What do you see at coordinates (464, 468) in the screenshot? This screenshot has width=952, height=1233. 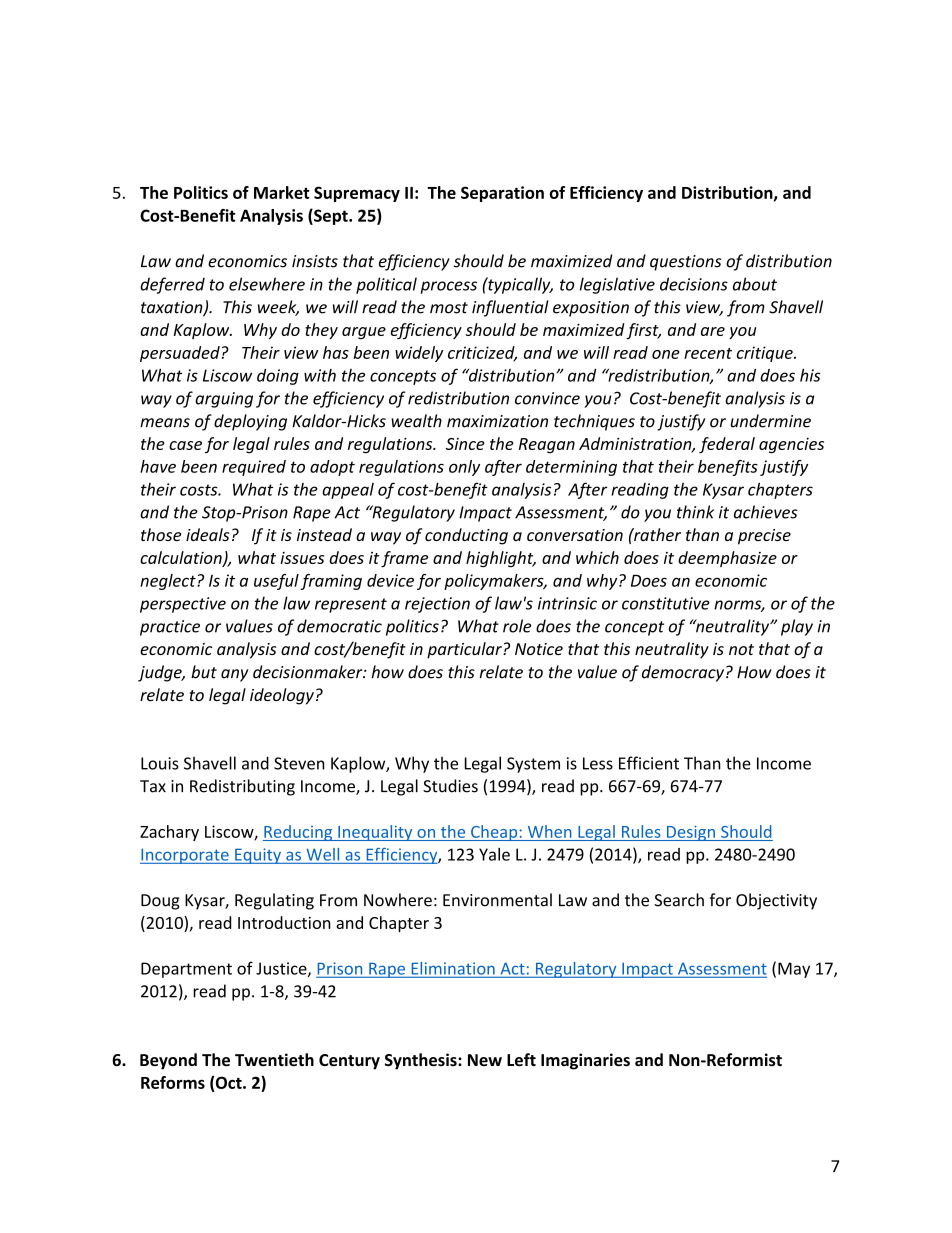 I see `only` at bounding box center [464, 468].
